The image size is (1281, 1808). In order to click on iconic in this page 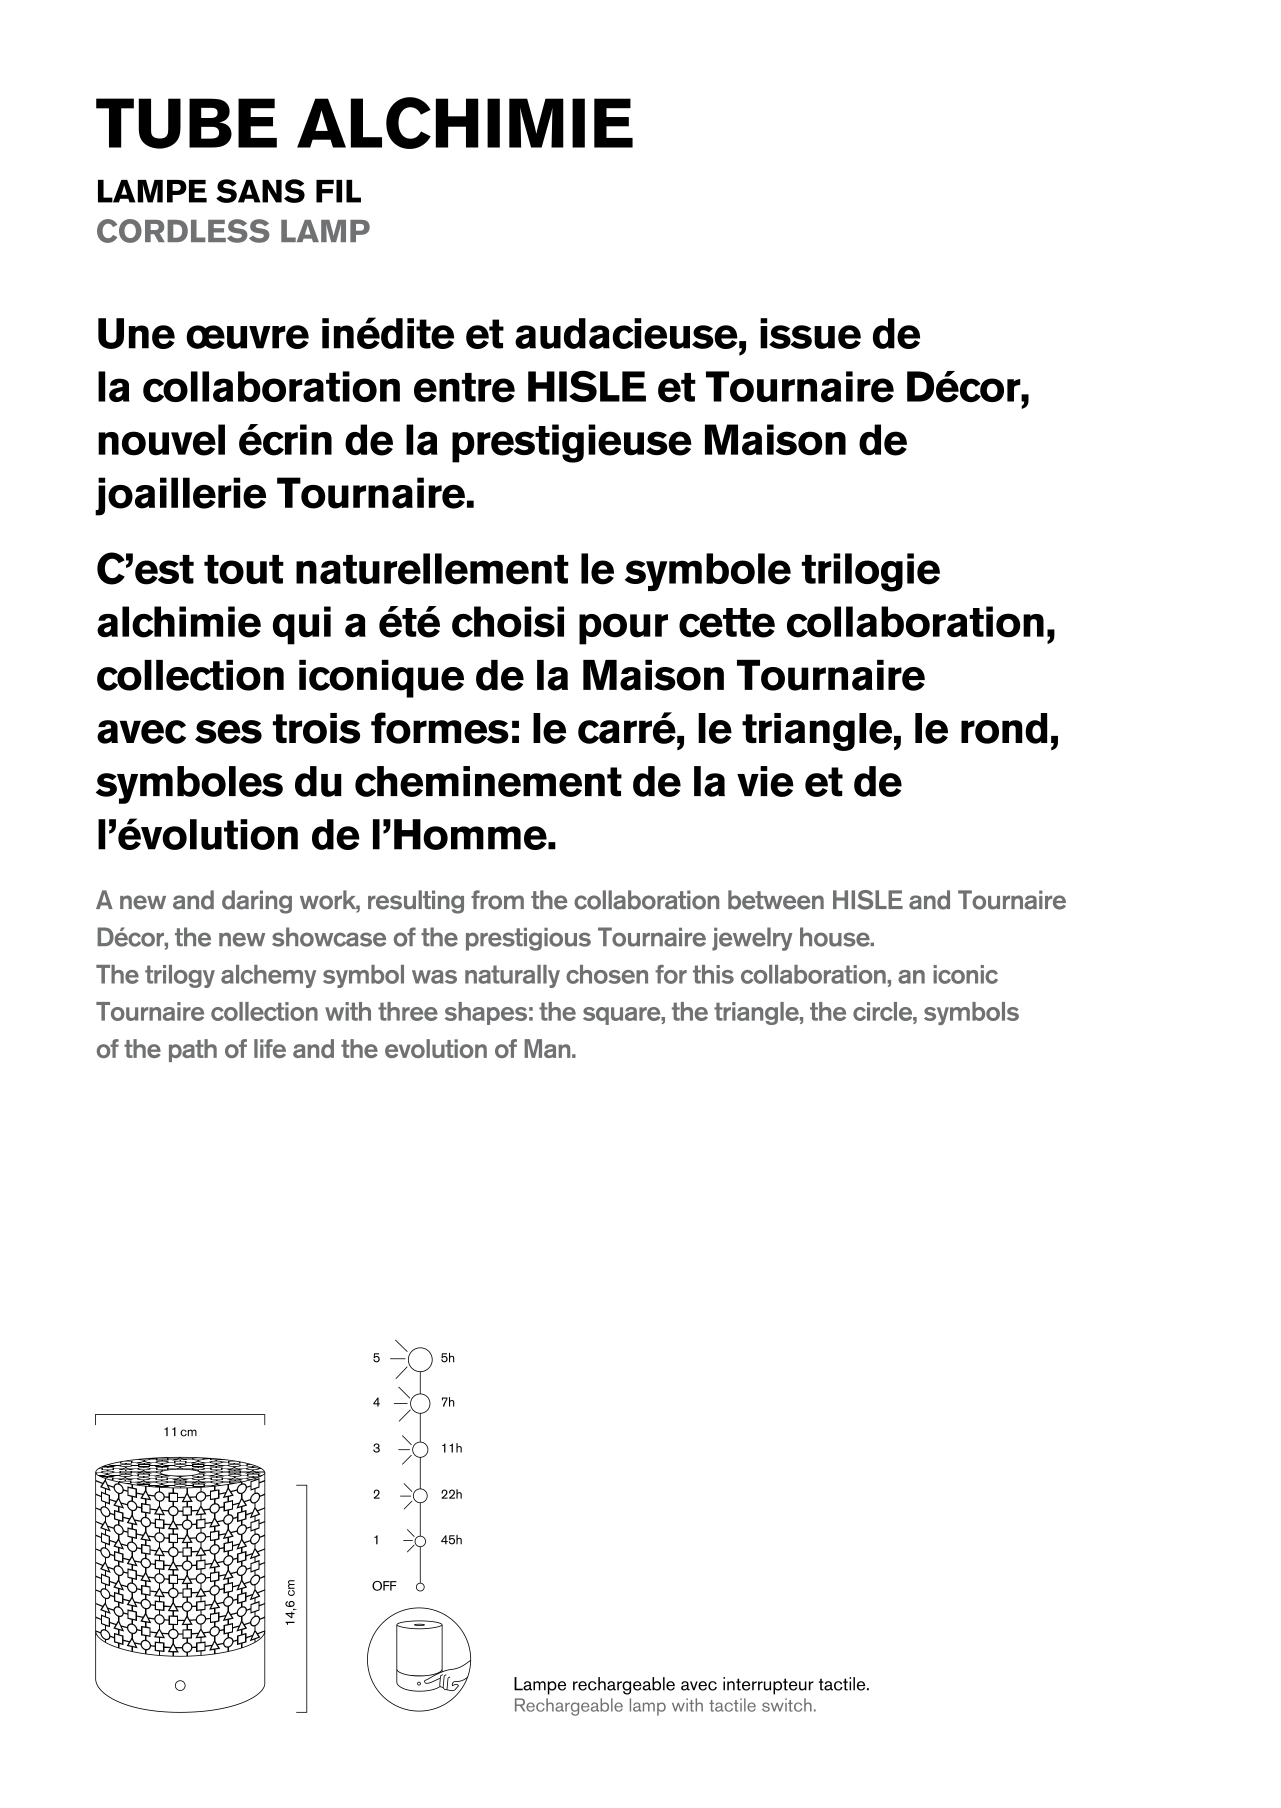, I will do `click(965, 974)`.
